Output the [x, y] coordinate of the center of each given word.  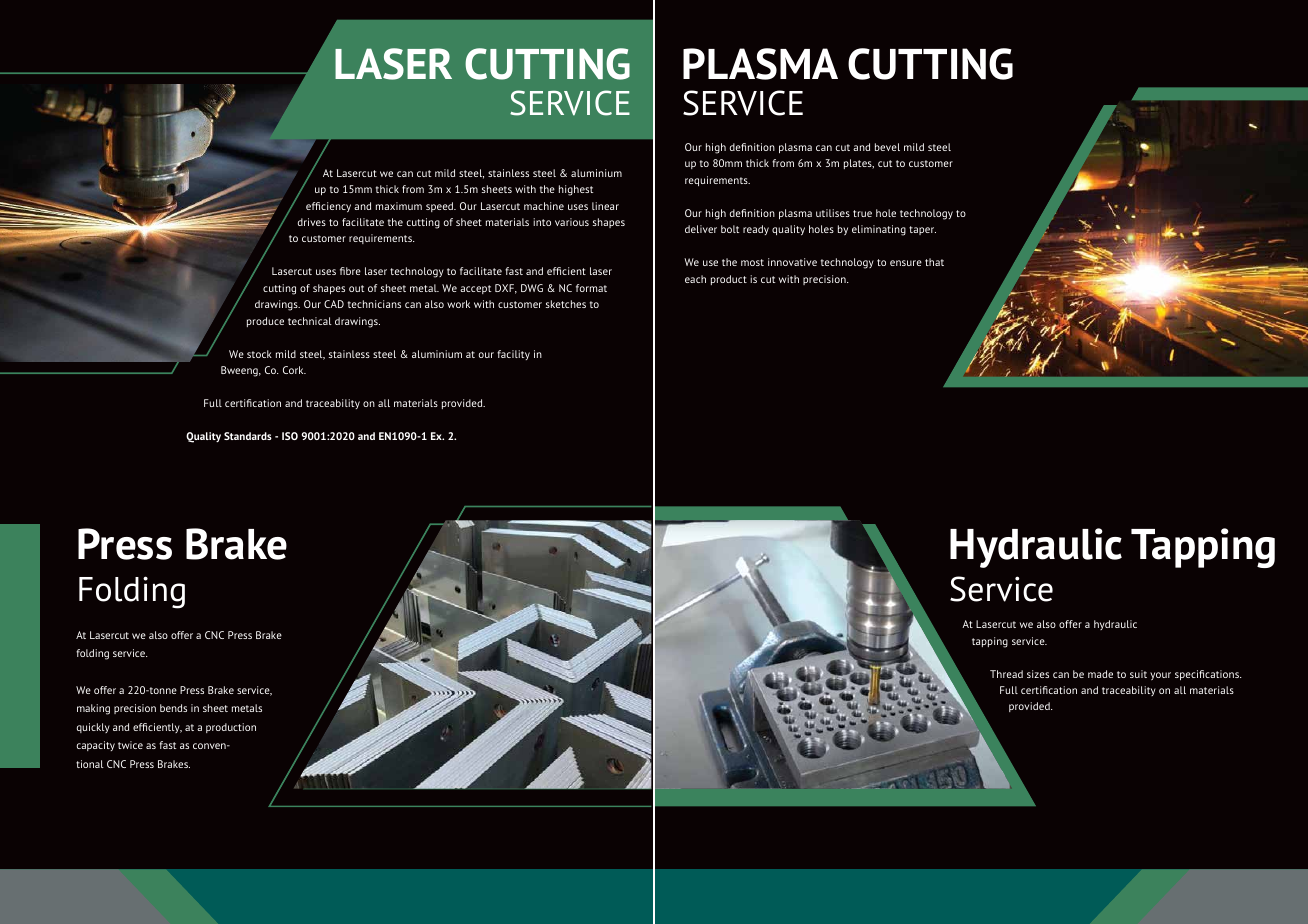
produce [265, 322]
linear [605, 206]
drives [312, 222]
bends [173, 708]
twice [130, 745]
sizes [1038, 674]
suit [1138, 674]
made [1100, 674]
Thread [1006, 674]
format [591, 288]
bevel [887, 147]
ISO [290, 436]
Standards [248, 436]
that [934, 262]
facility [513, 355]
